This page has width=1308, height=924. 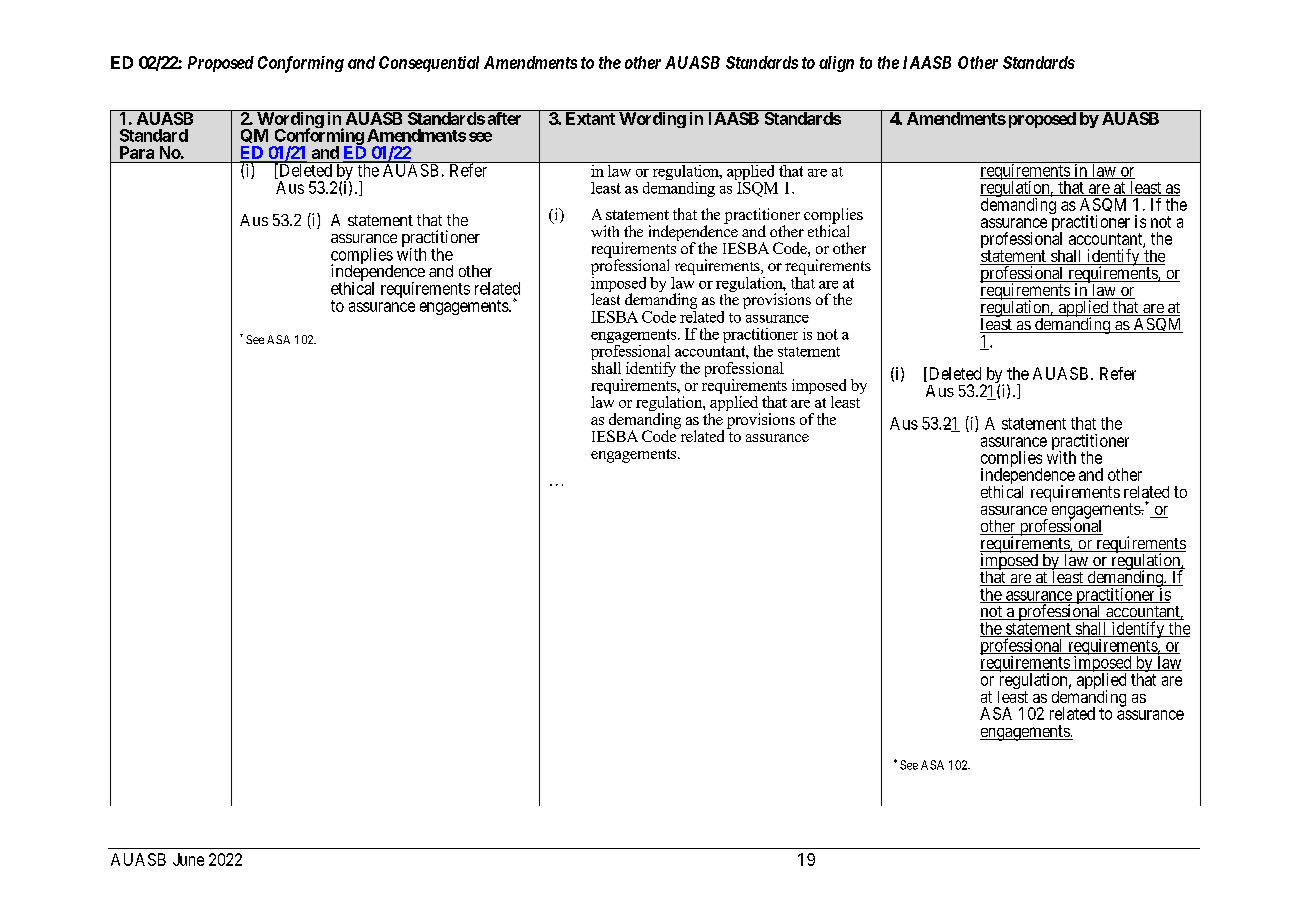 What do you see at coordinates (590, 118) in the page?
I see `Extant` at bounding box center [590, 118].
